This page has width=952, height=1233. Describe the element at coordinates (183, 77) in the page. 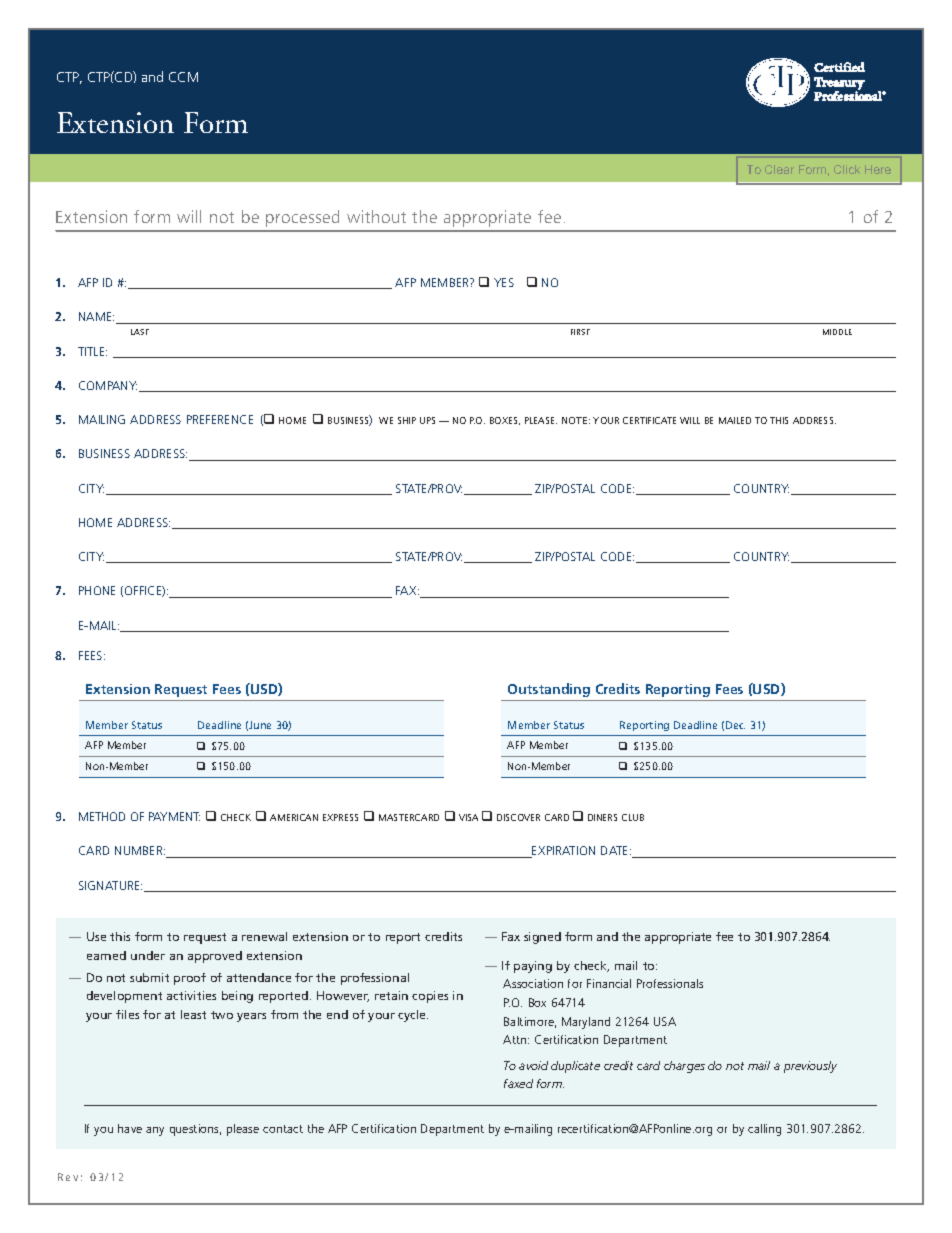

I see `CCM` at that location.
